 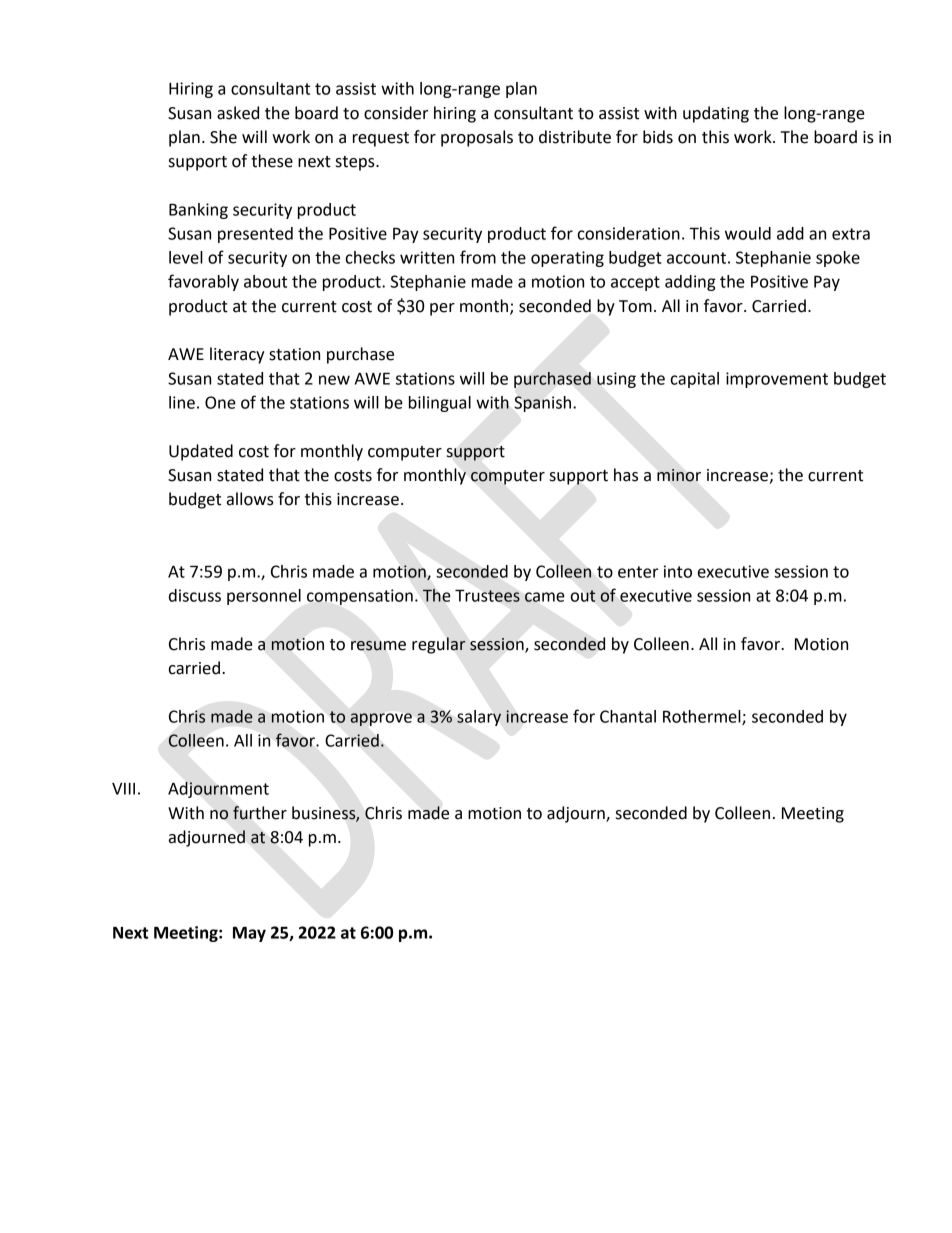 What do you see at coordinates (223, 137) in the screenshot?
I see `She` at bounding box center [223, 137].
